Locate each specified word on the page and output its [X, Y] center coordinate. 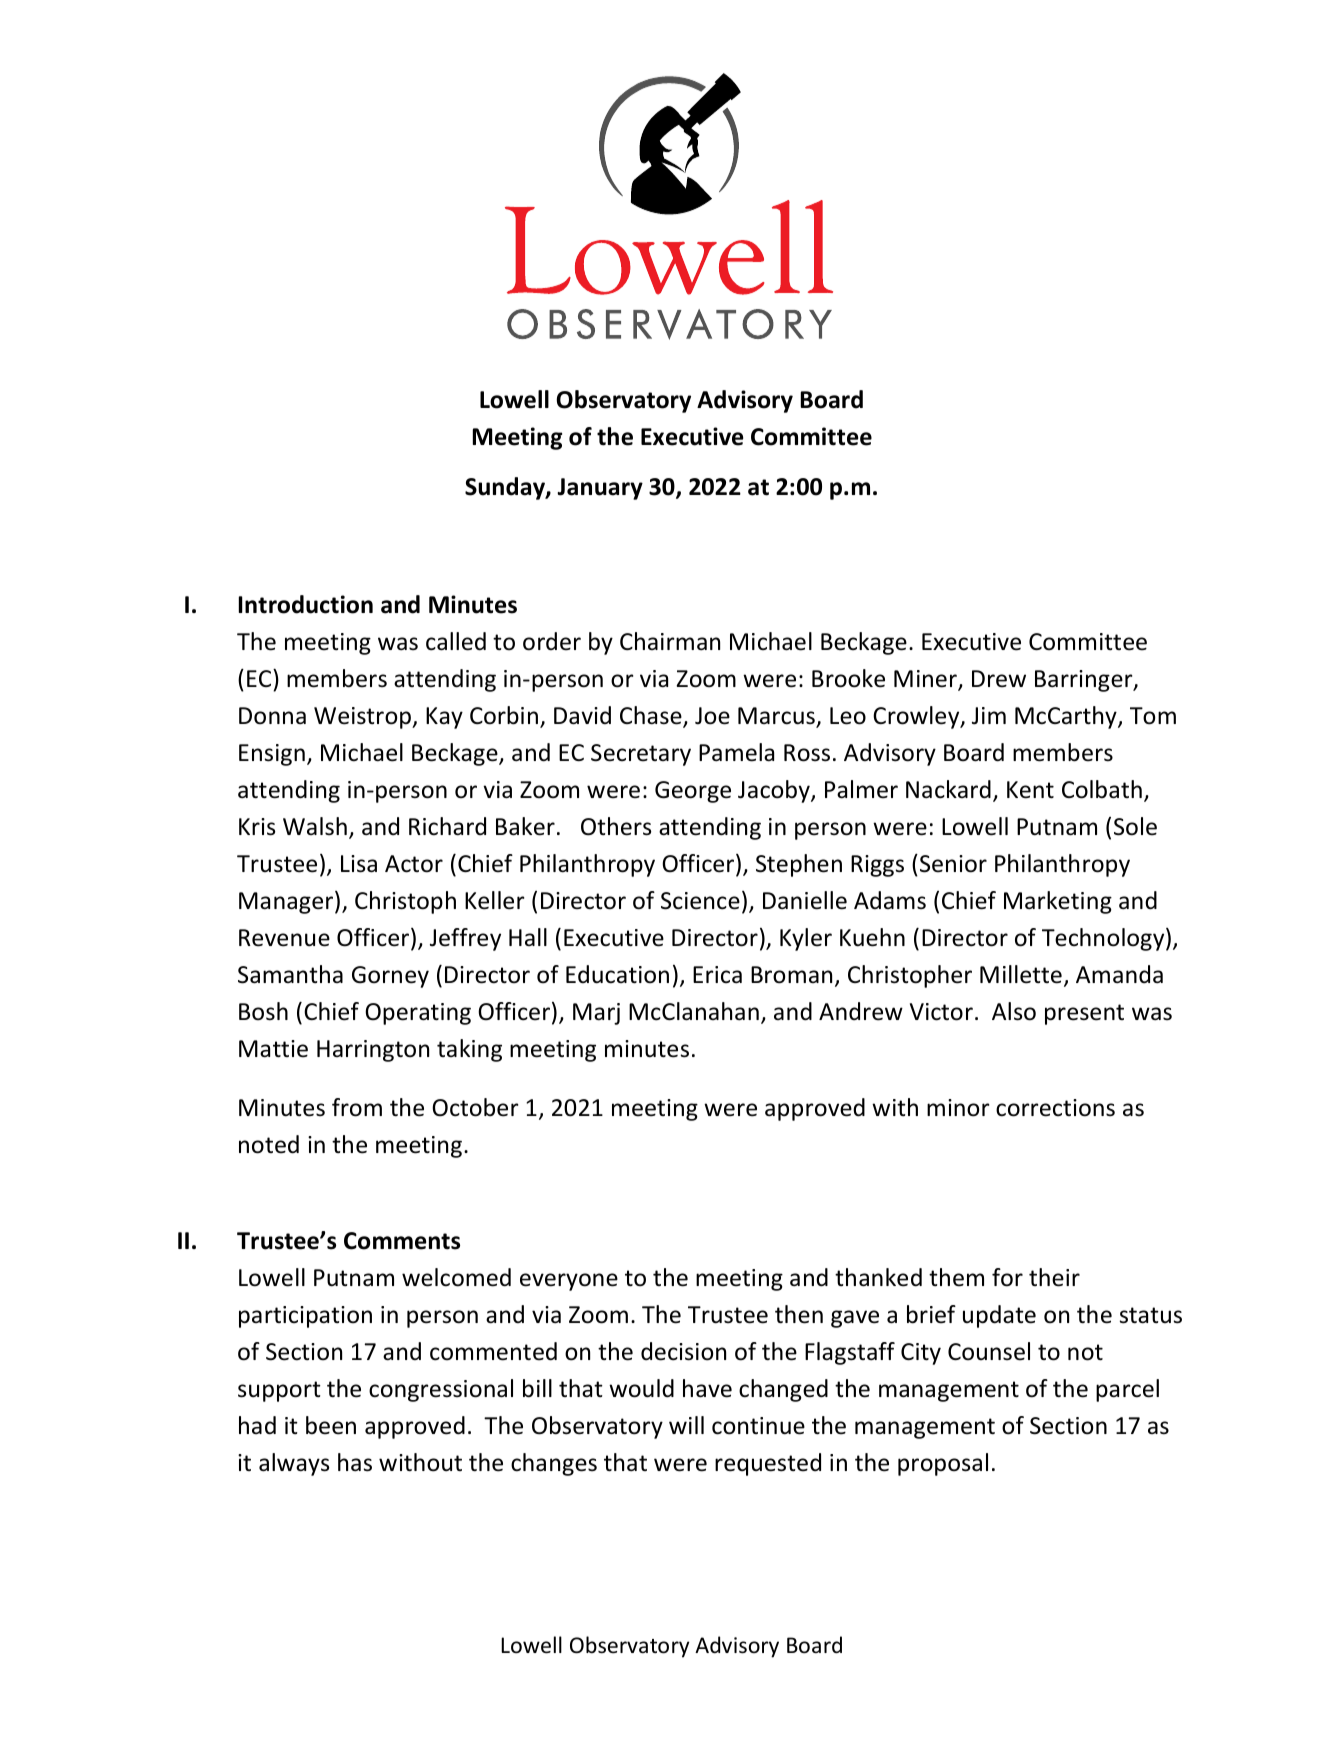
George [693, 792]
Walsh [315, 826]
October [475, 1107]
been [331, 1425]
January [600, 489]
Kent [1030, 790]
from [357, 1107]
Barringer [1085, 681]
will [686, 1425]
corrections [1055, 1108]
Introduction [306, 604]
